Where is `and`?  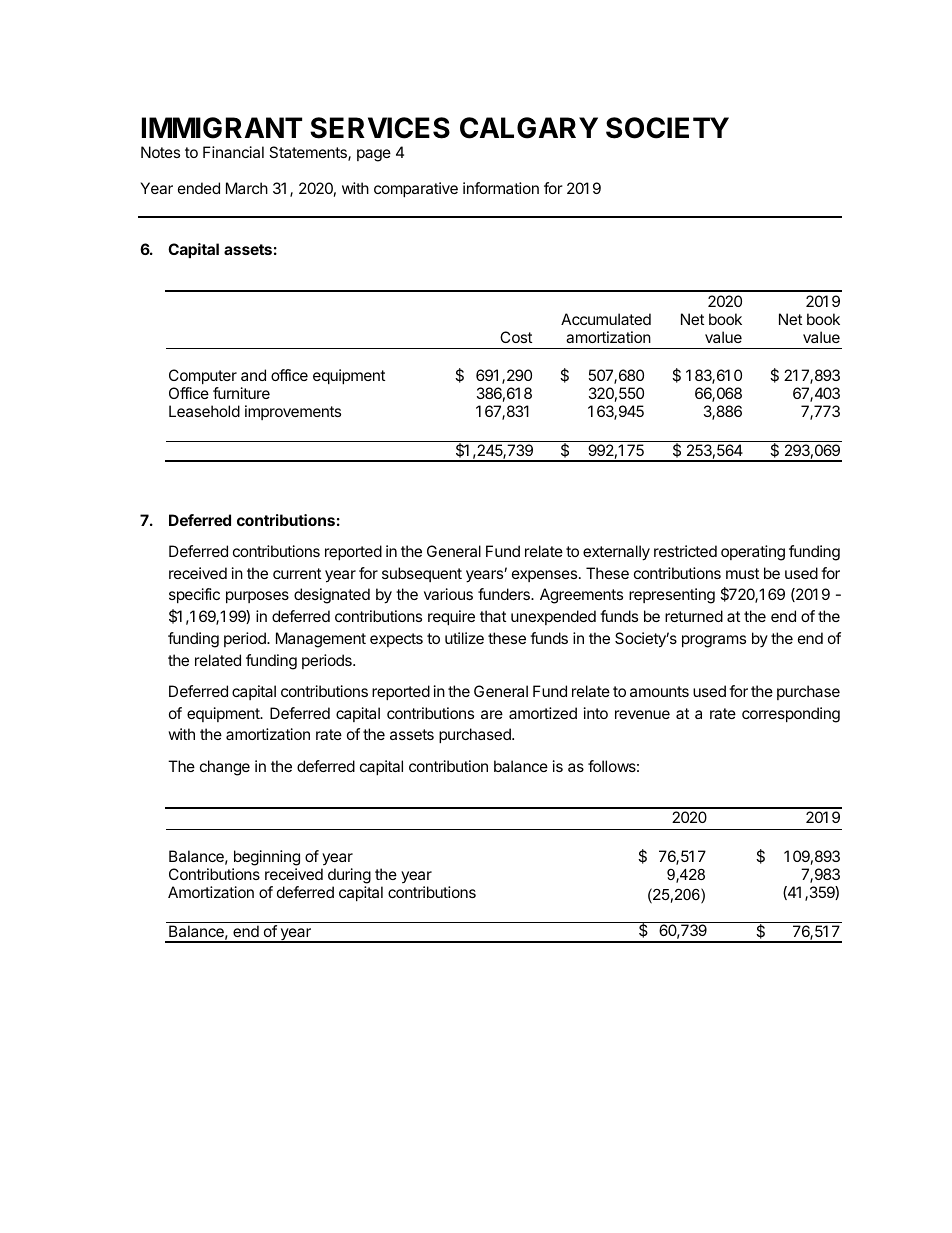 and is located at coordinates (253, 375).
